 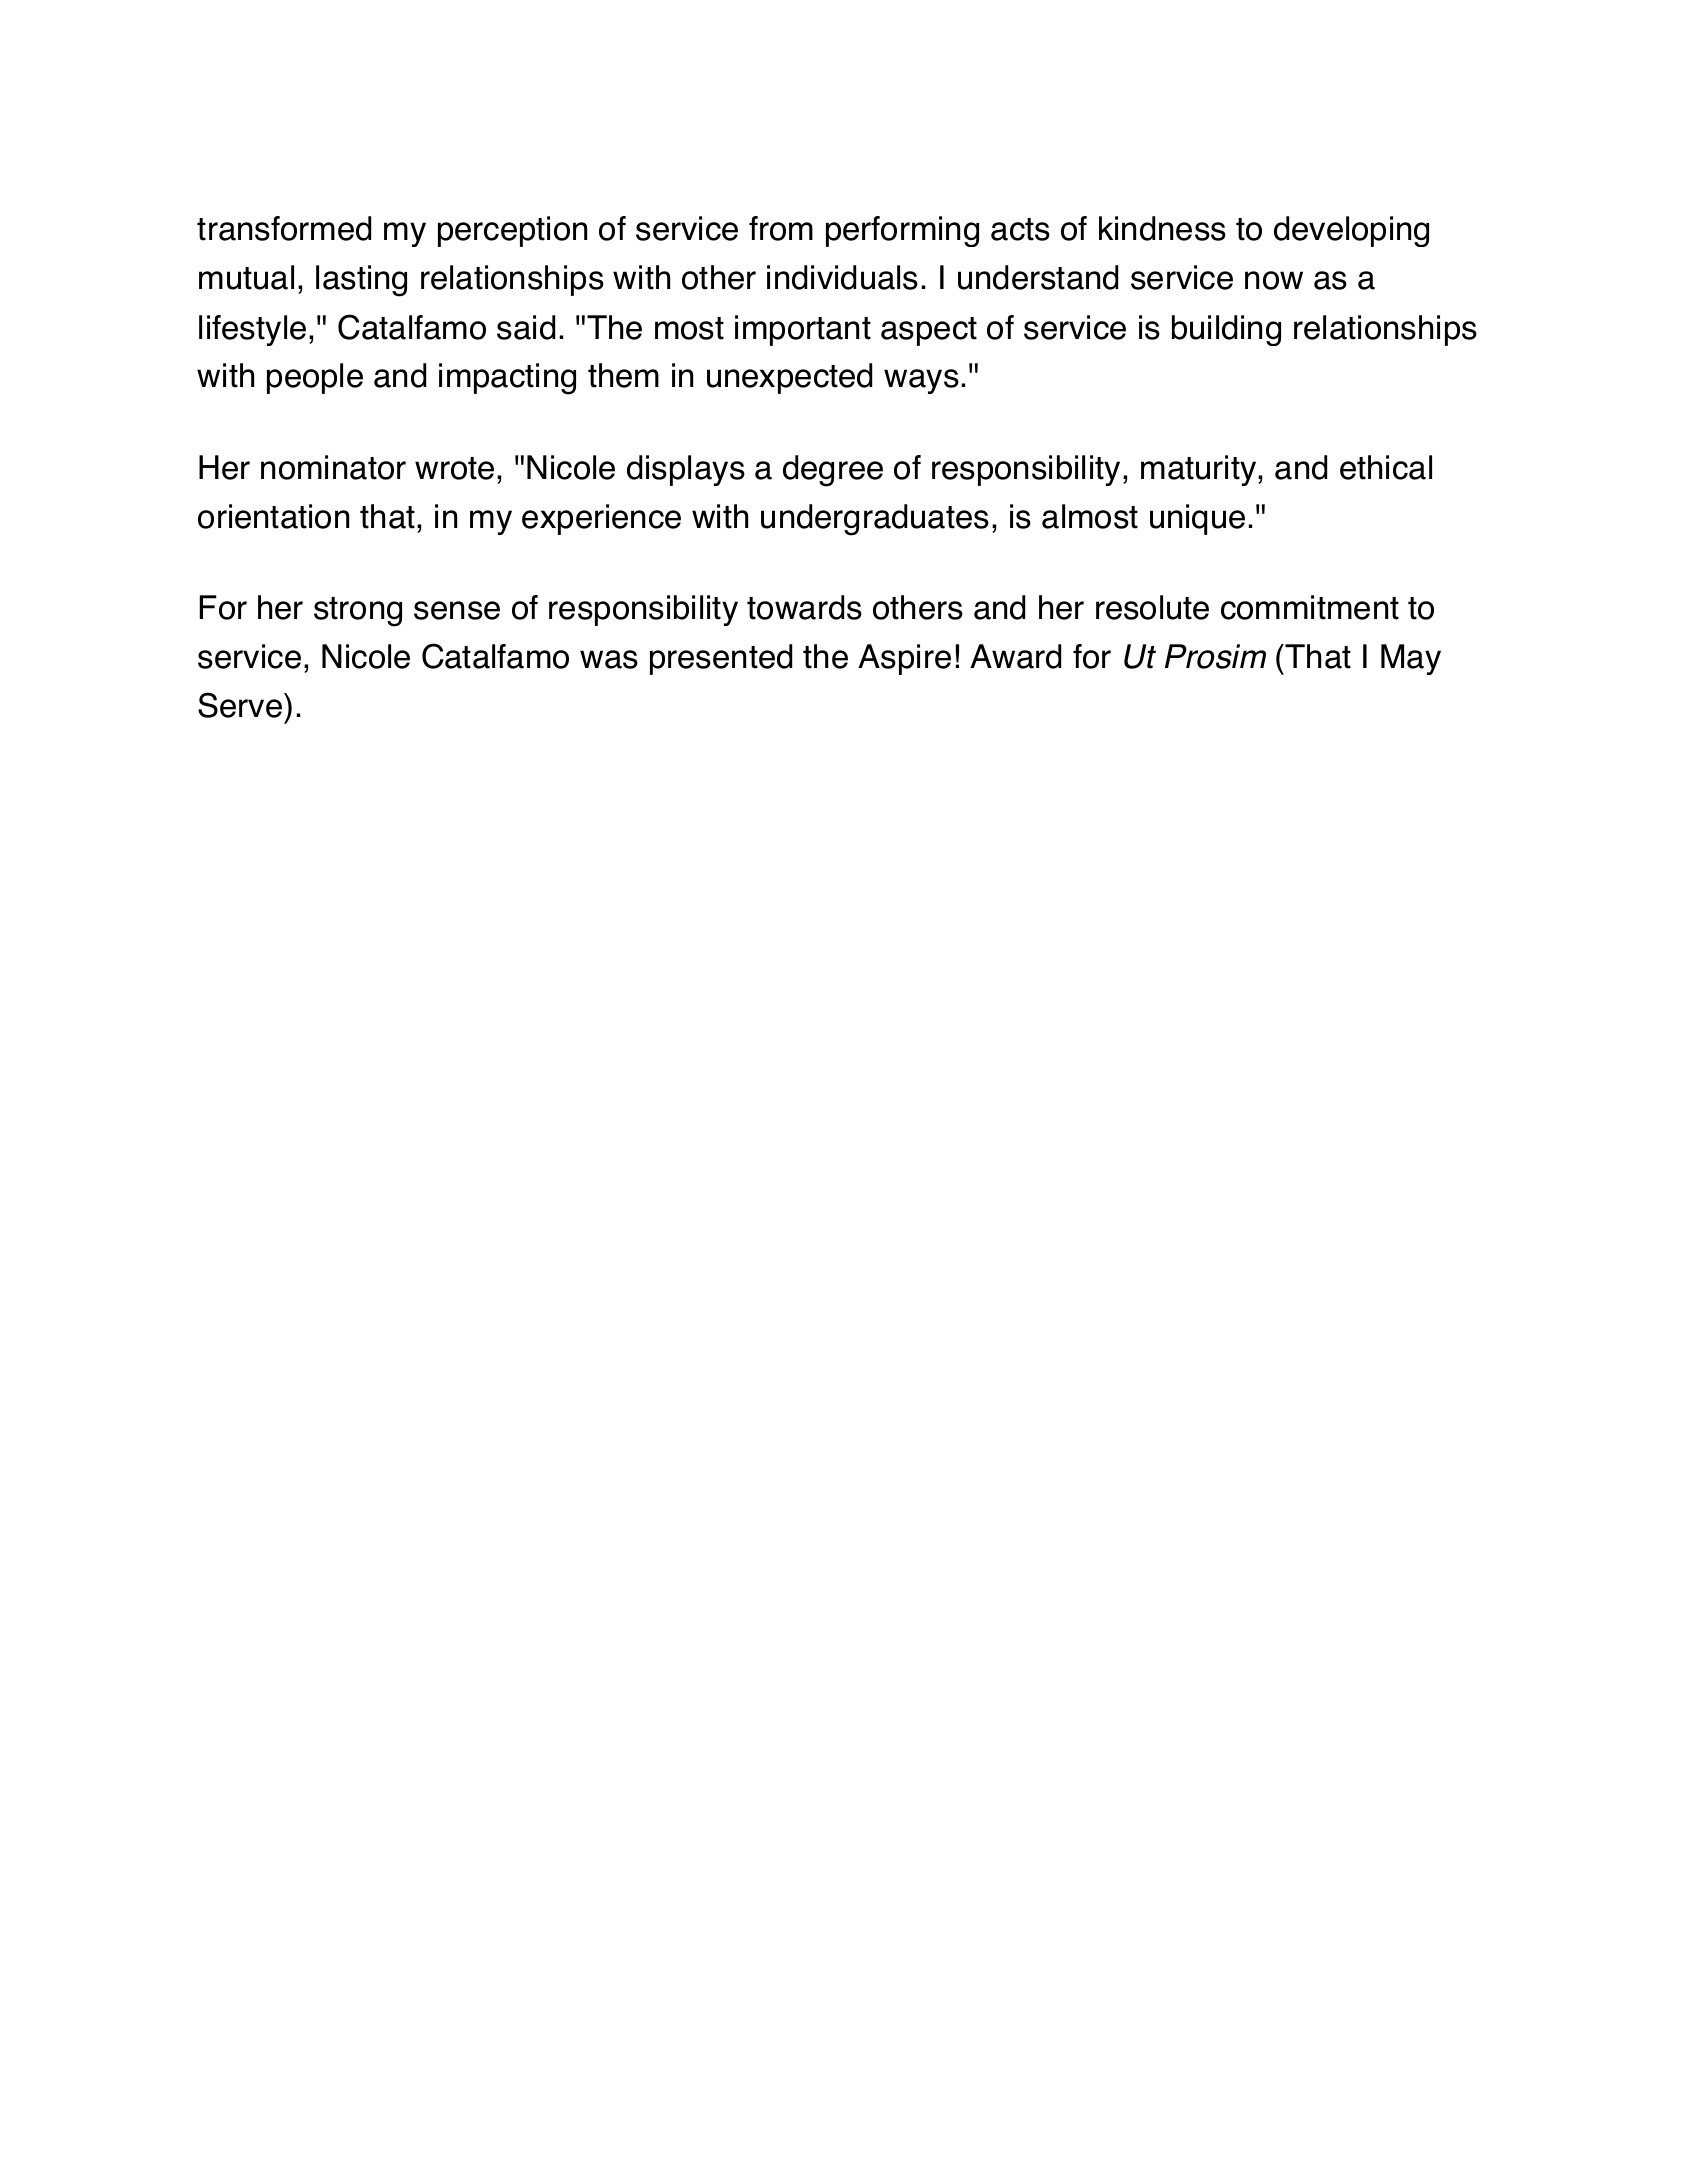 What do you see at coordinates (273, 516) in the document?
I see `orientation` at bounding box center [273, 516].
